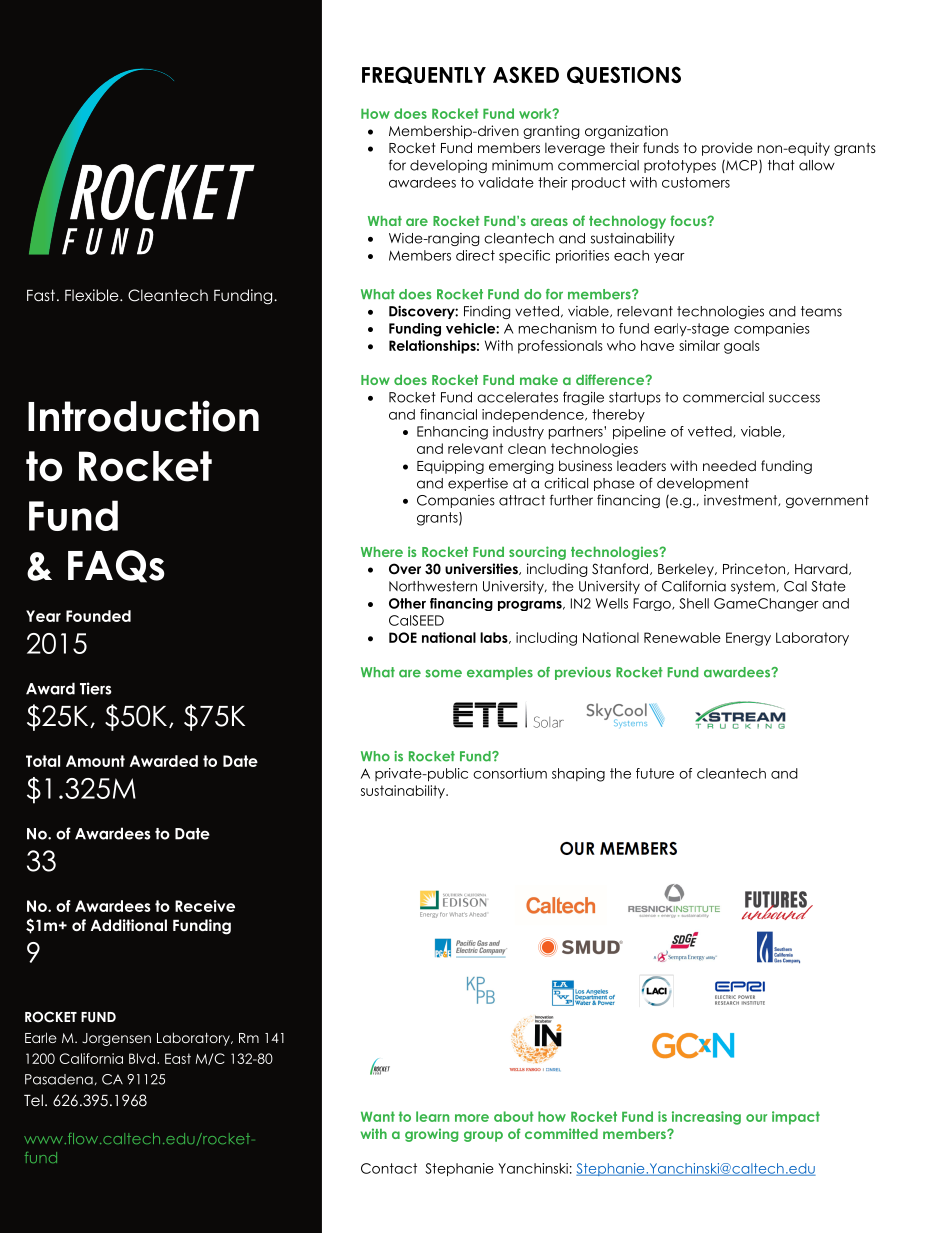  What do you see at coordinates (742, 347) in the screenshot?
I see `goals` at bounding box center [742, 347].
